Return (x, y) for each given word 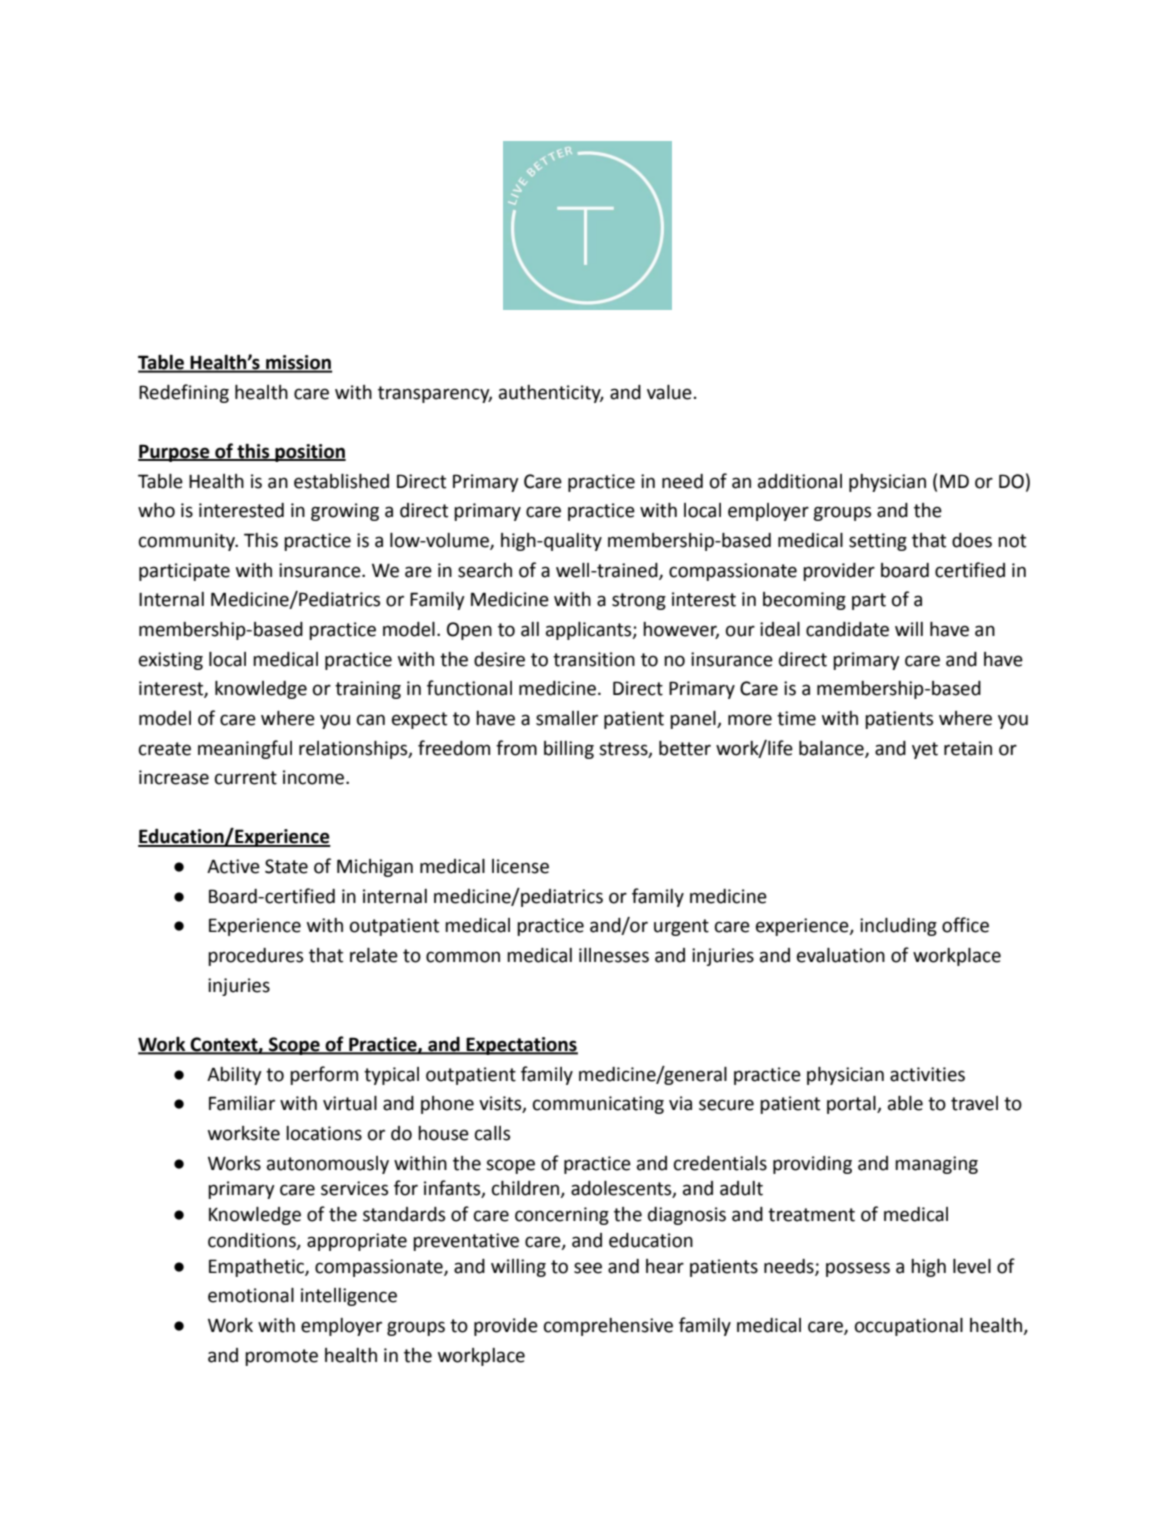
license (520, 866)
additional (800, 481)
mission (298, 363)
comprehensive (608, 1327)
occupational (909, 1327)
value (669, 392)
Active (233, 866)
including (898, 927)
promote (281, 1357)
